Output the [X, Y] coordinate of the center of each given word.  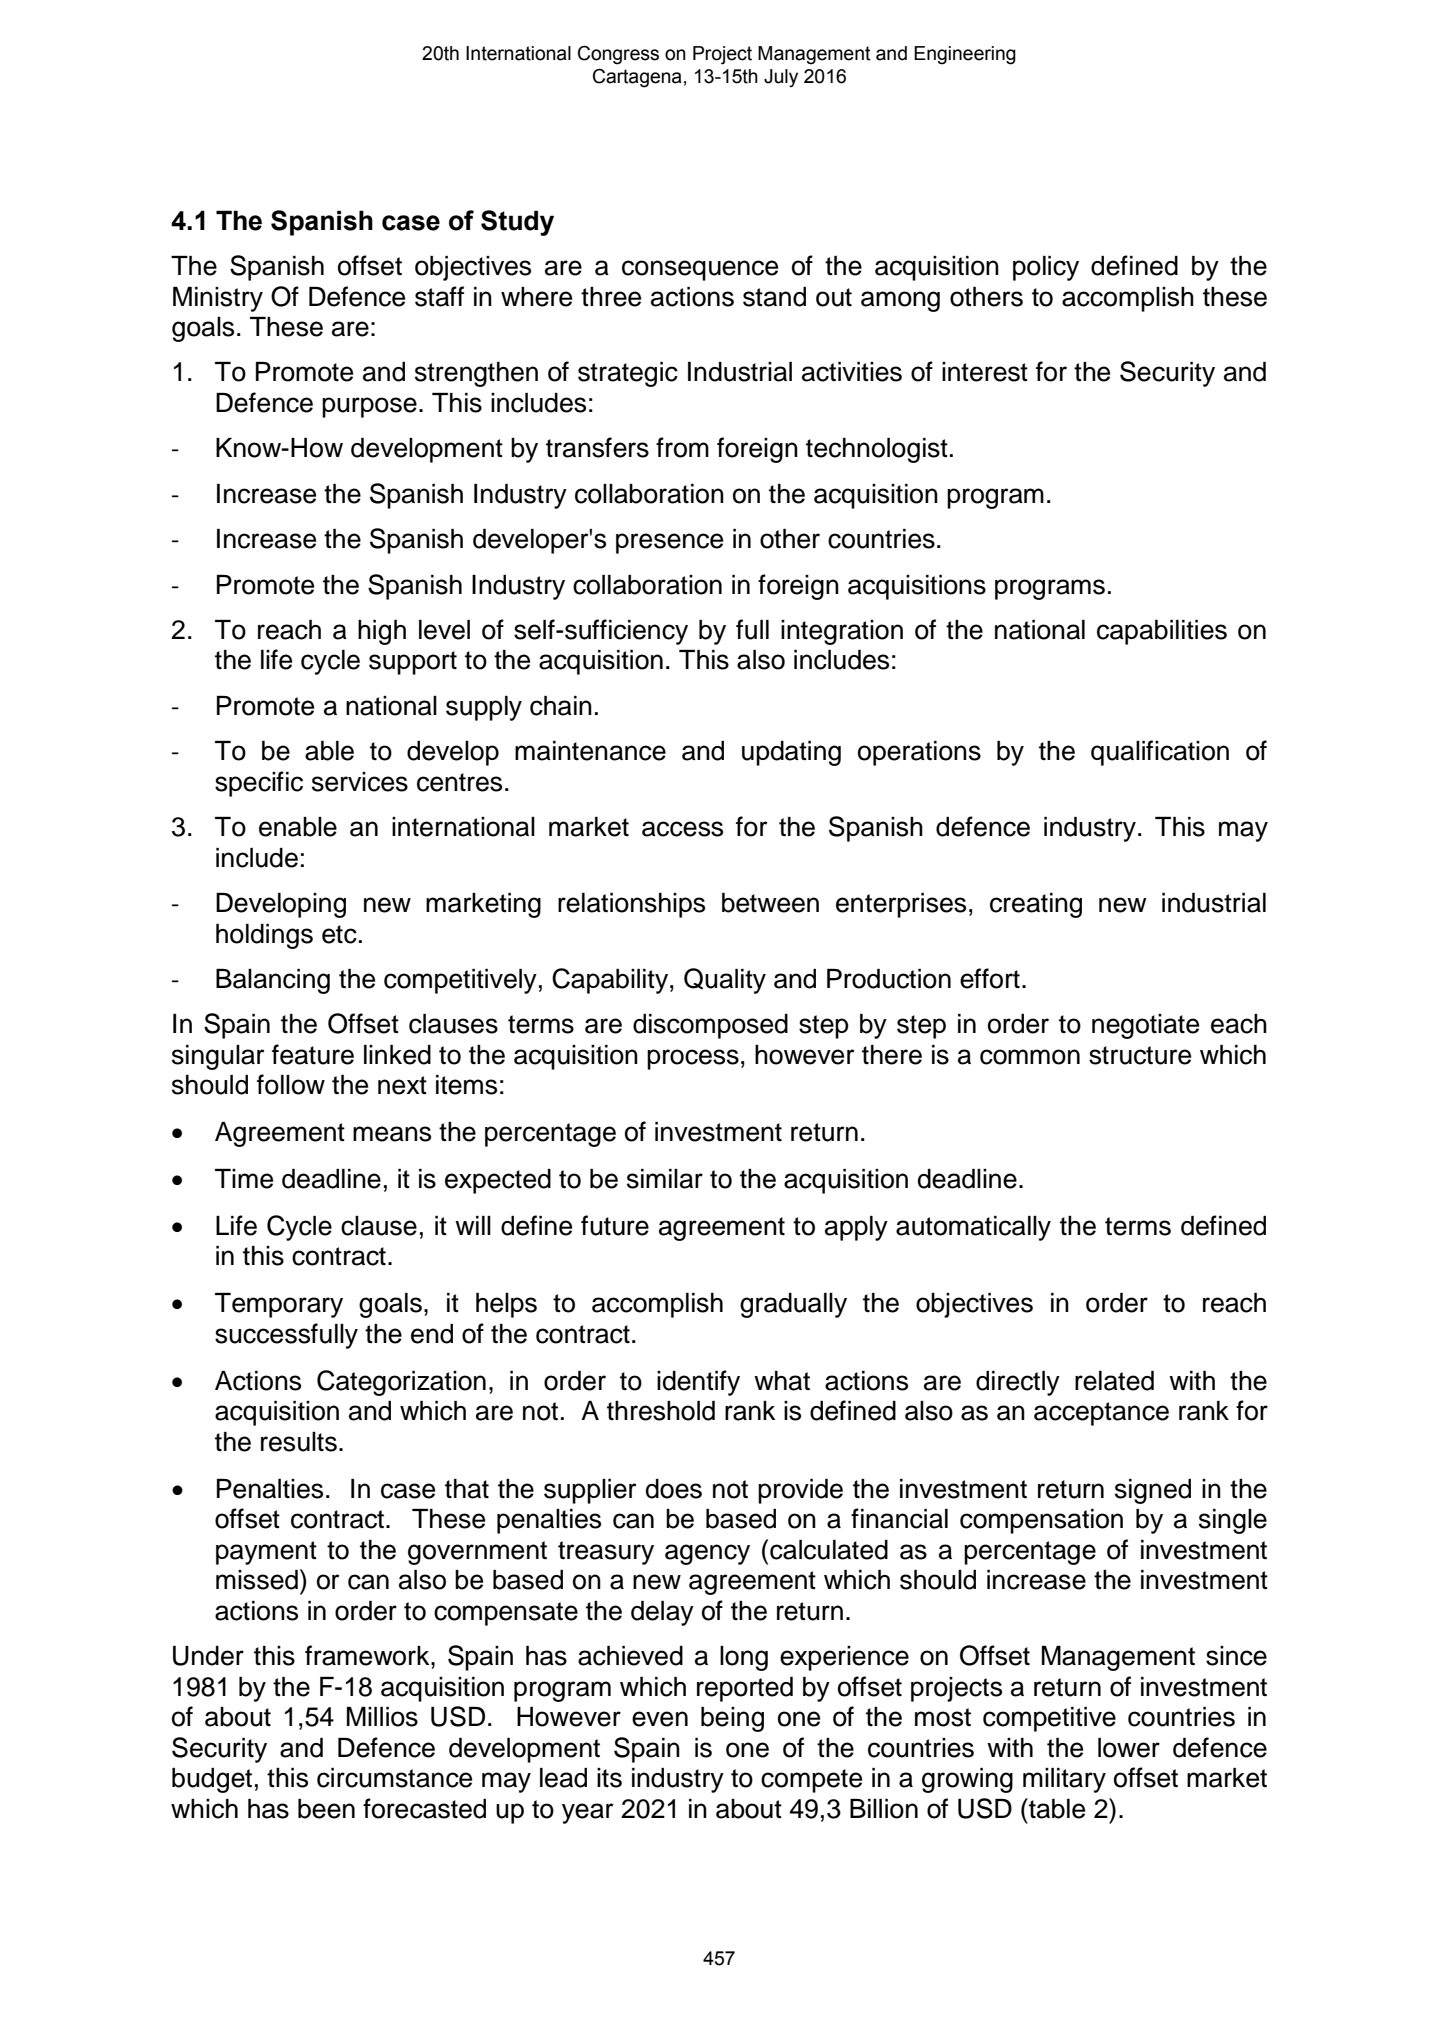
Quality [725, 981]
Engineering [965, 55]
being [732, 1719]
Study [517, 223]
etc [339, 934]
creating [1036, 905]
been [326, 1809]
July [781, 78]
